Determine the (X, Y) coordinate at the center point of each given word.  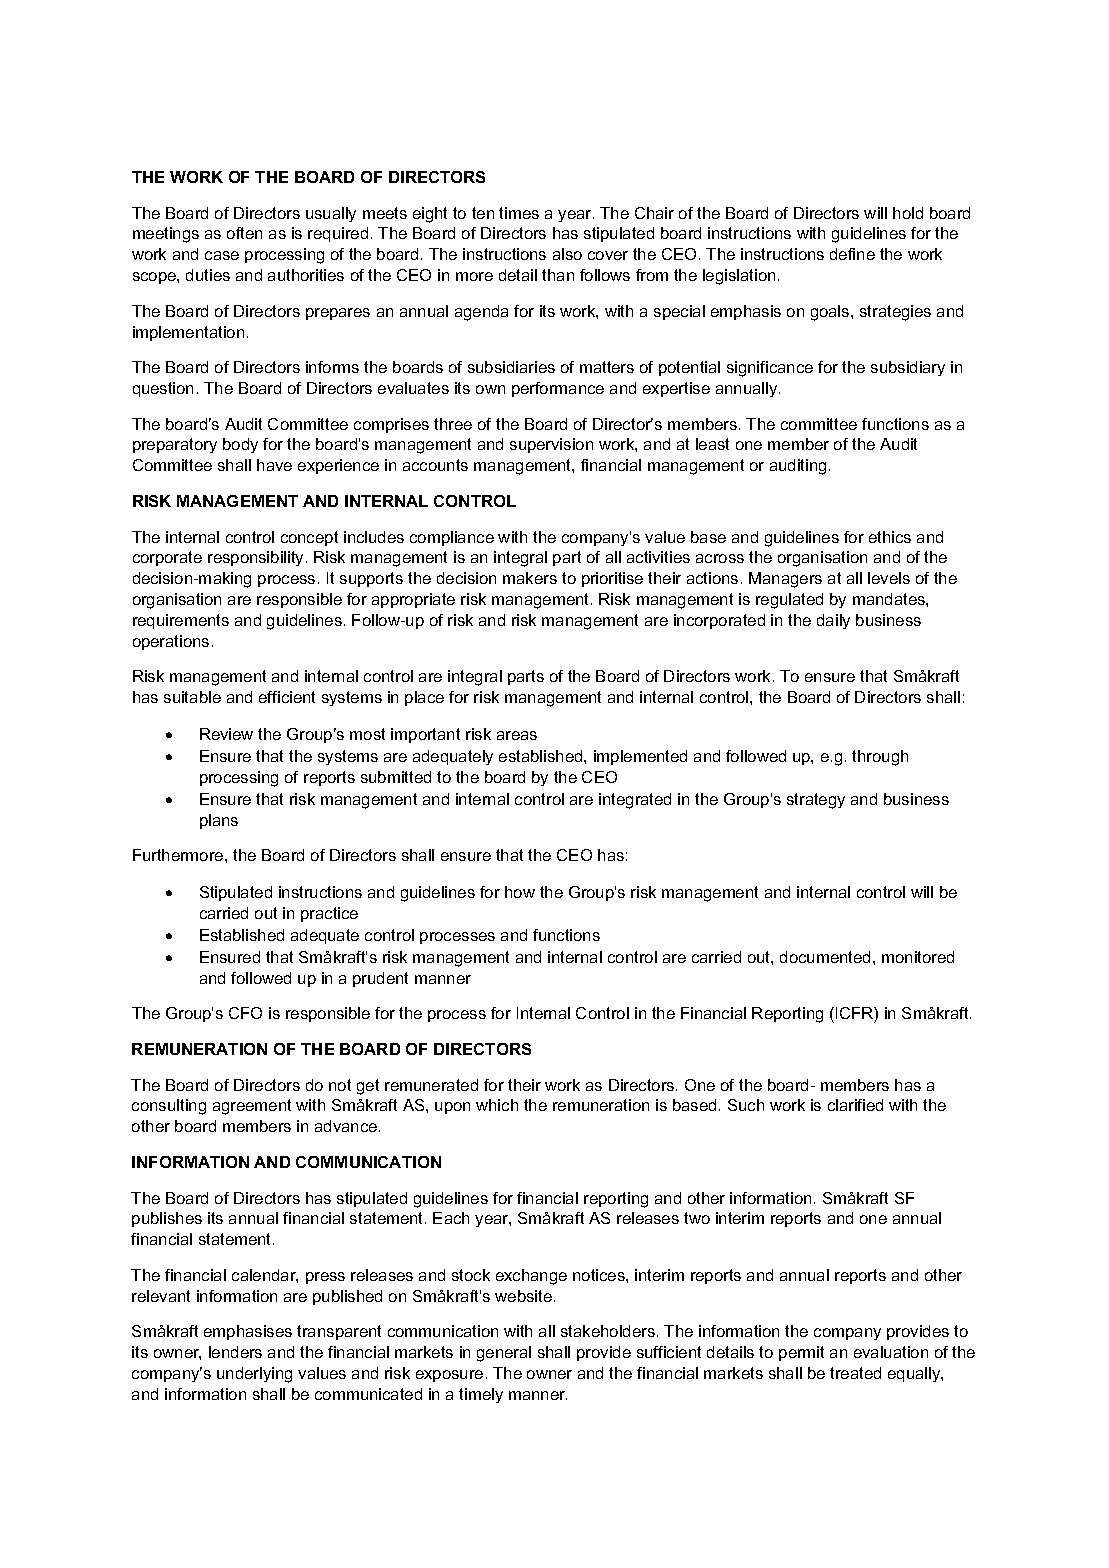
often (244, 233)
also (567, 254)
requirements (181, 621)
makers (530, 578)
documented (825, 957)
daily (833, 621)
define (852, 254)
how (520, 892)
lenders (235, 1352)
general (504, 1354)
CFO (245, 1013)
